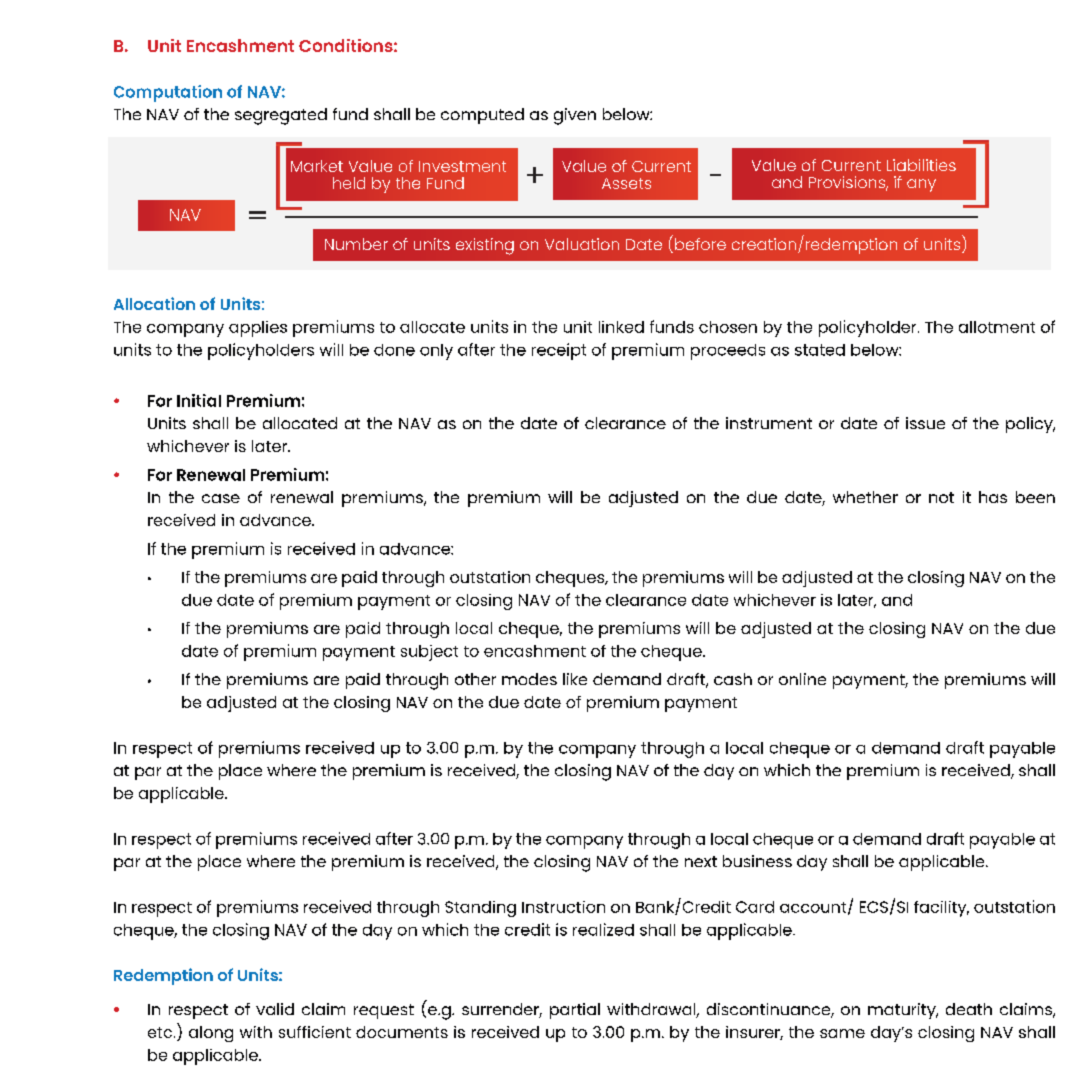  What do you see at coordinates (275, 1009) in the image?
I see `valid` at bounding box center [275, 1009].
